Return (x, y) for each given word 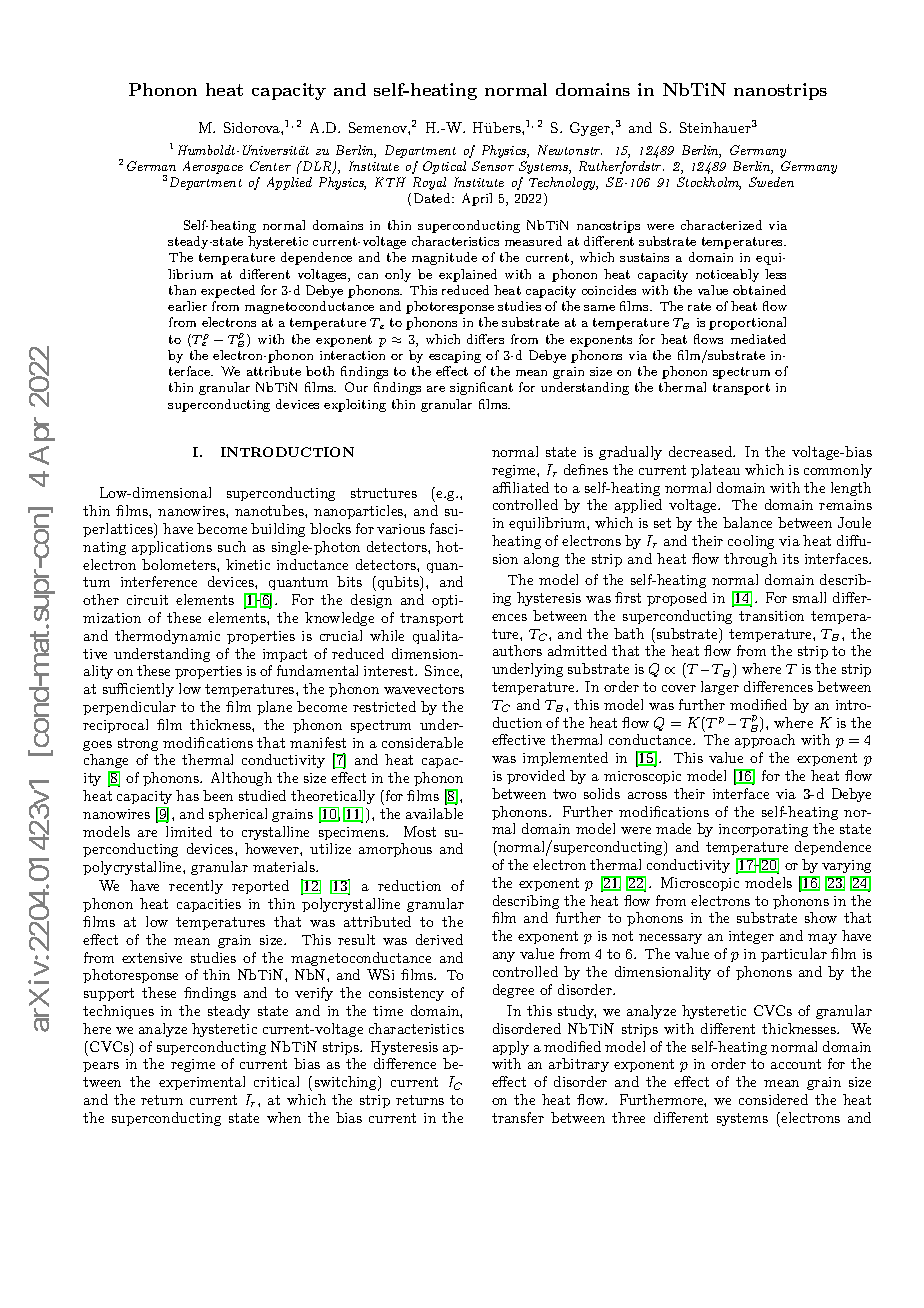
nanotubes (270, 510)
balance (747, 522)
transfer (518, 1117)
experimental (202, 1083)
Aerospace (213, 167)
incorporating (763, 830)
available (434, 813)
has (187, 795)
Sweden (771, 182)
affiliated (521, 487)
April (477, 199)
